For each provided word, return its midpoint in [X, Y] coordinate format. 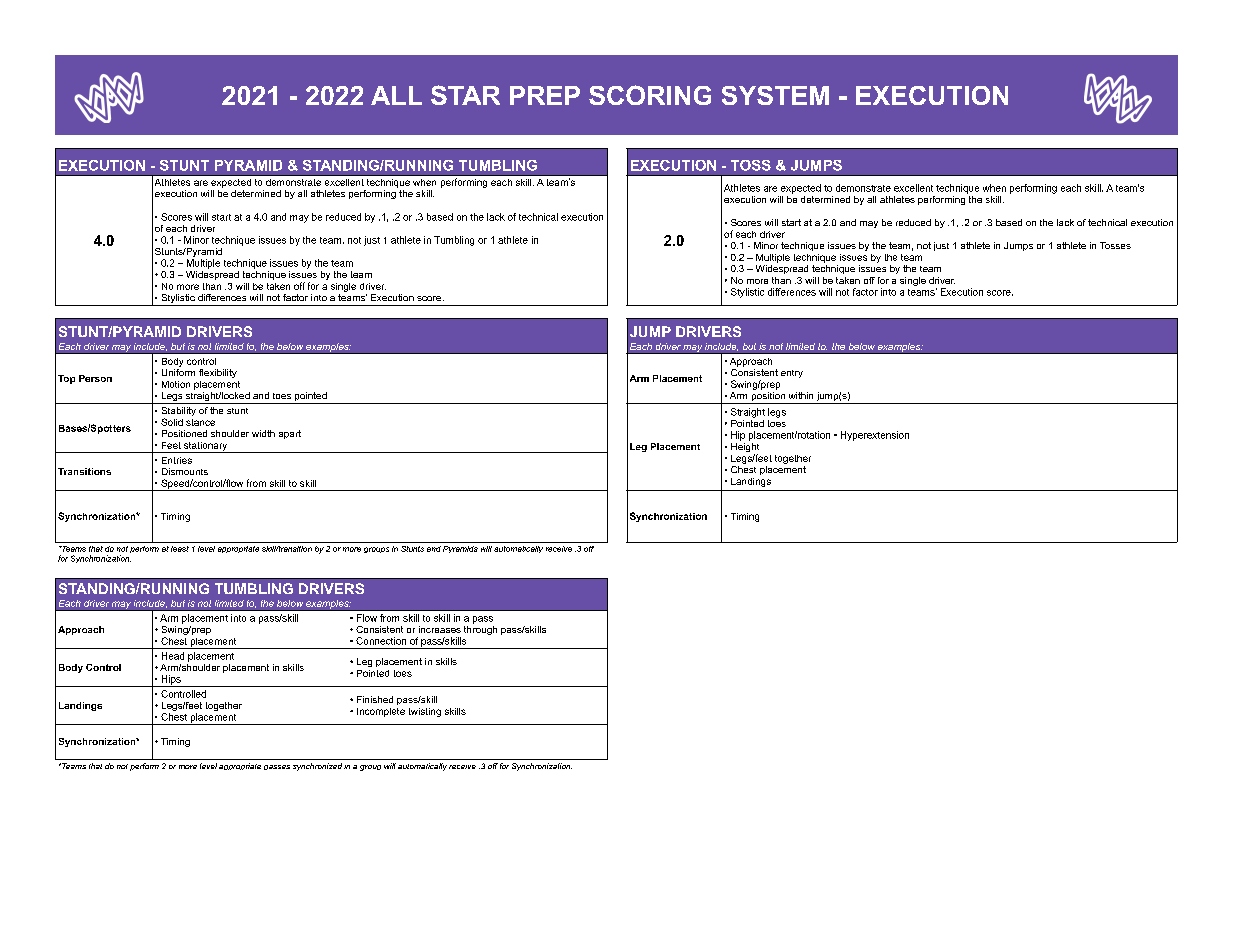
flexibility [218, 373]
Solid [172, 422]
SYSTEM [775, 95]
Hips [171, 681]
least [180, 549]
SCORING [650, 95]
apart [290, 434]
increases [440, 629]
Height [745, 447]
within [801, 395]
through [480, 629]
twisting [425, 712]
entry [792, 374]
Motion [176, 384]
